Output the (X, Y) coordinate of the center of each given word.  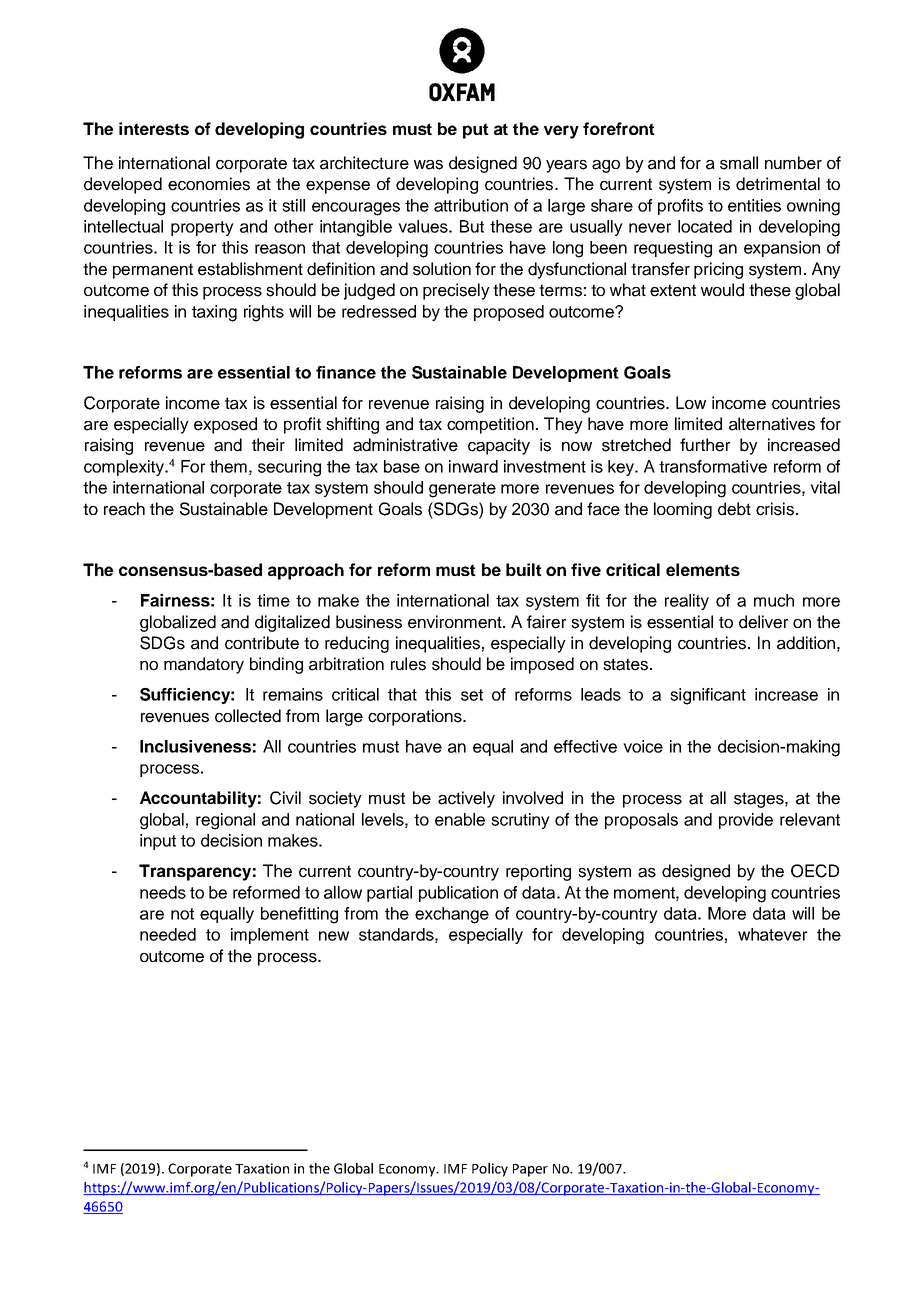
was (428, 165)
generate (462, 490)
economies (209, 184)
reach (124, 509)
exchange (452, 915)
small (739, 163)
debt (734, 509)
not (182, 914)
